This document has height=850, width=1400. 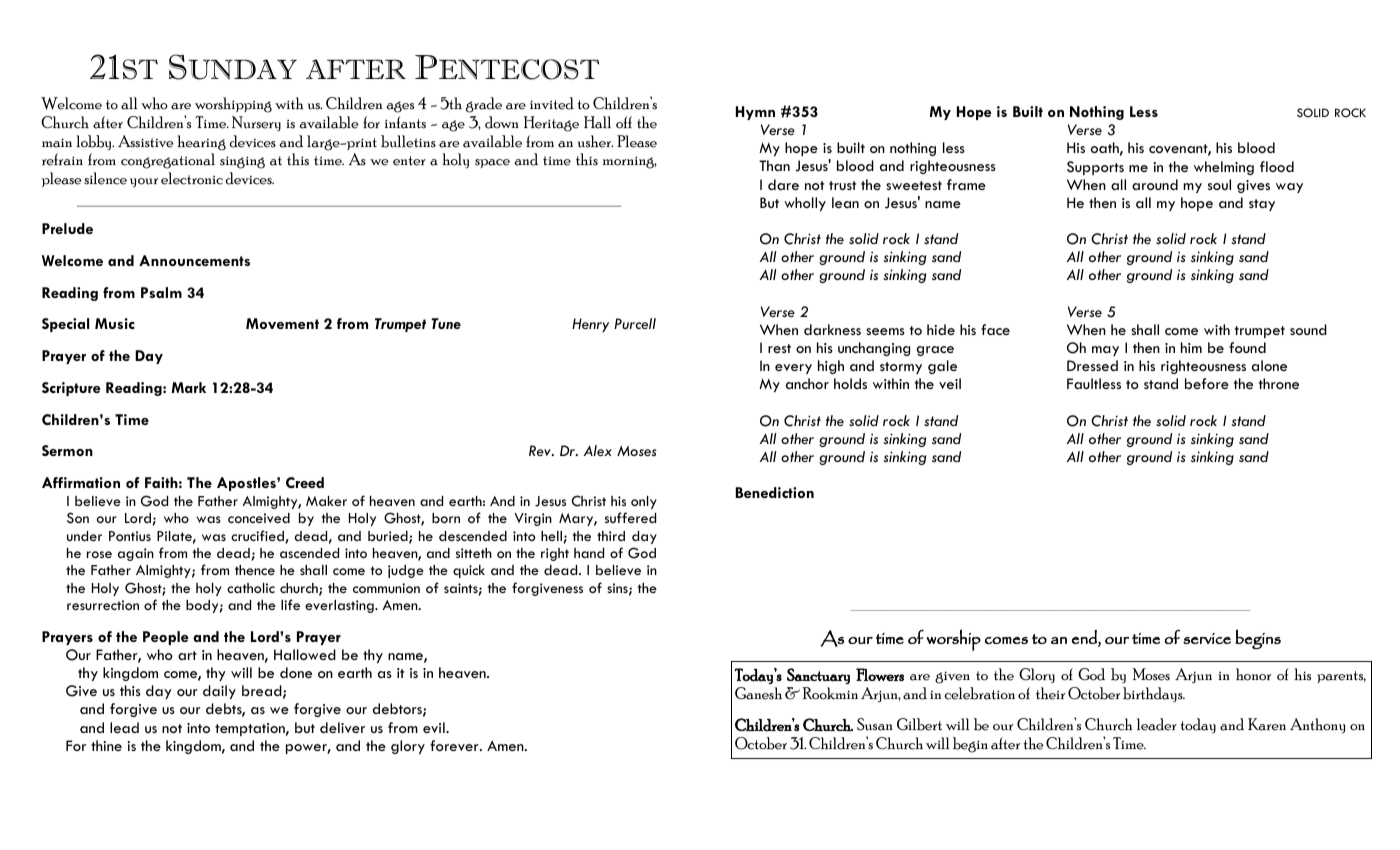 What do you see at coordinates (282, 323) in the document?
I see `Movement` at bounding box center [282, 323].
